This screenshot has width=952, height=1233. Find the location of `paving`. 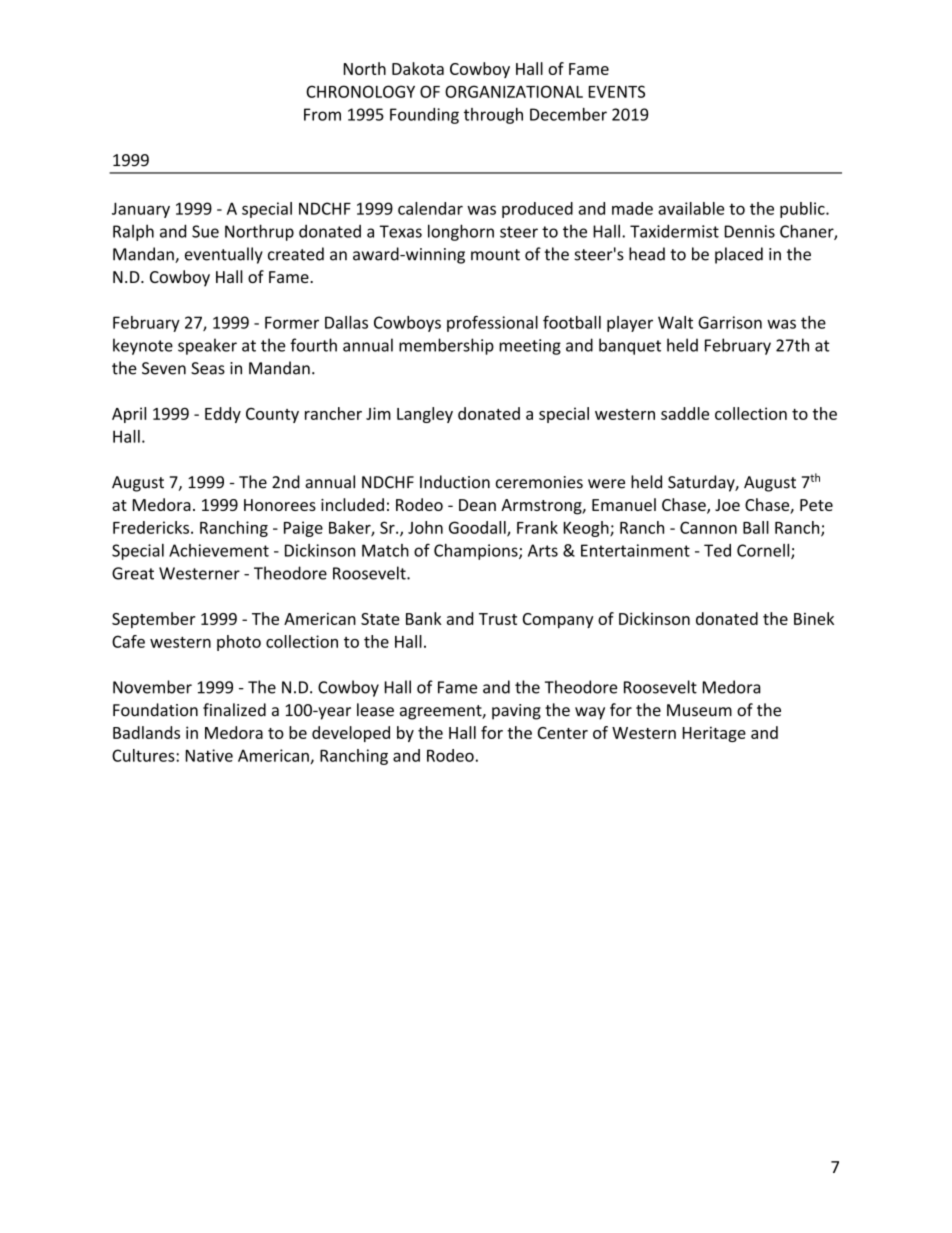

paving is located at coordinates (516, 712).
